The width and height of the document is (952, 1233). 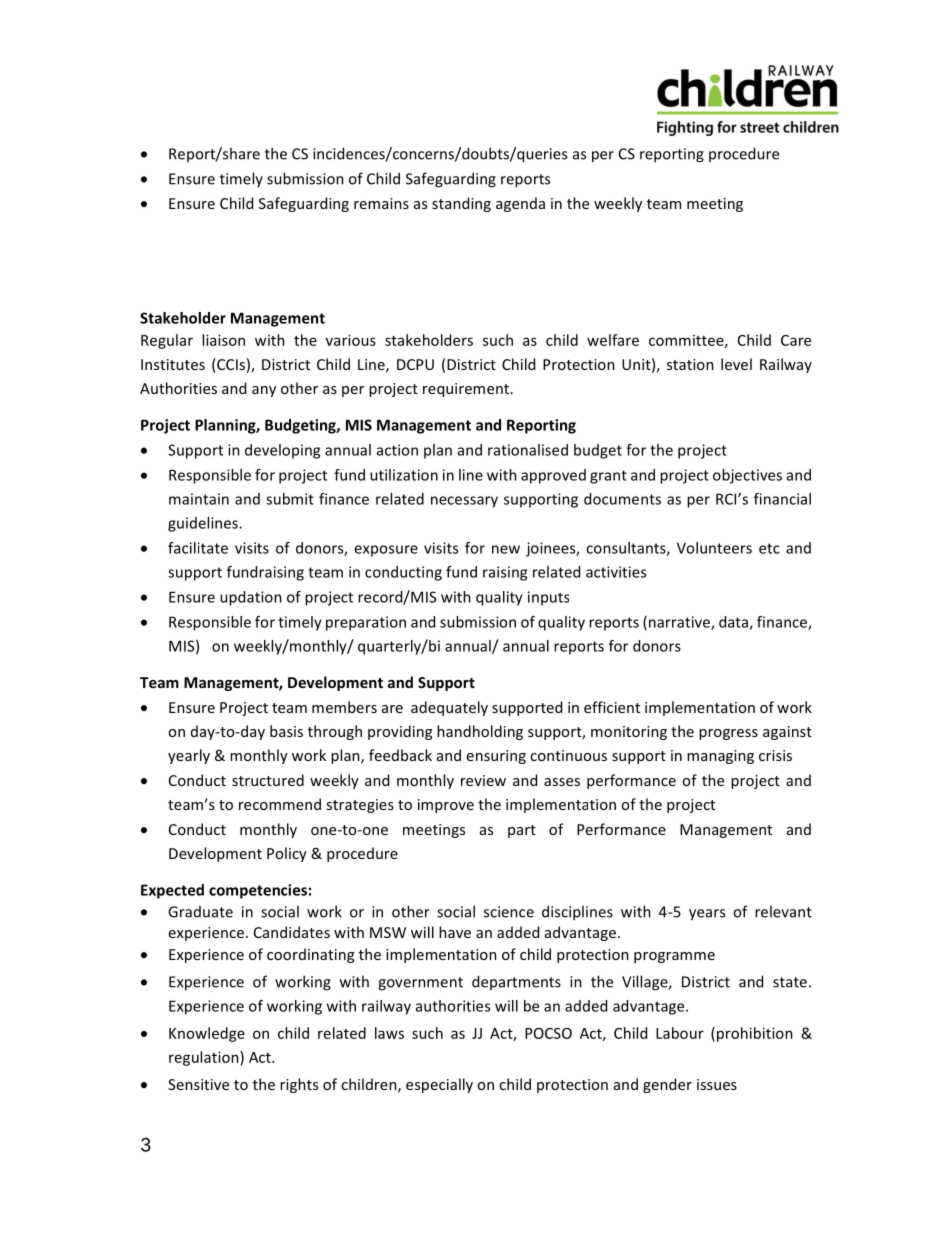 I want to click on objectives, so click(x=747, y=476).
